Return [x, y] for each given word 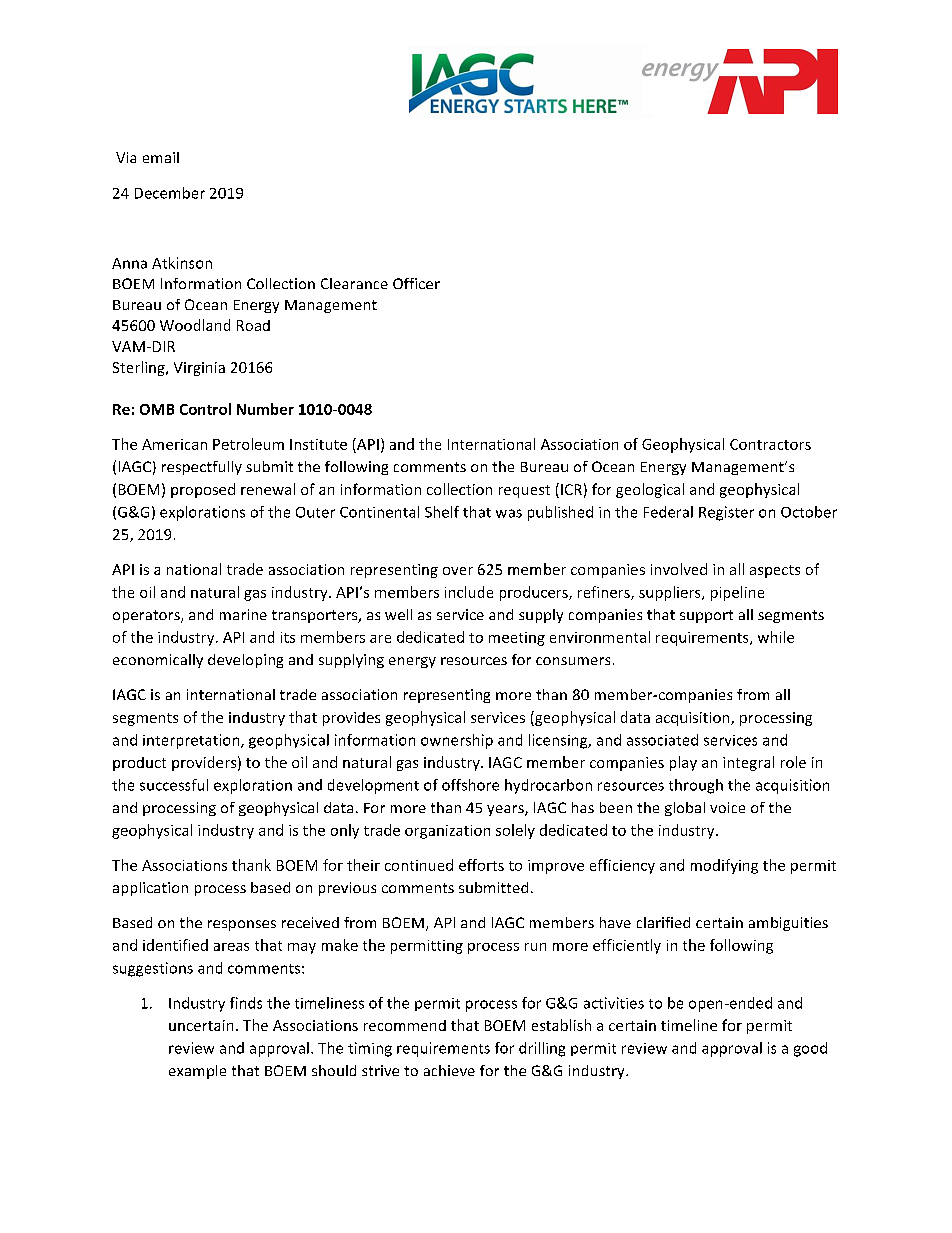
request [524, 491]
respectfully [202, 468]
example [197, 1072]
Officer [416, 283]
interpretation [192, 741]
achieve [449, 1070]
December [170, 193]
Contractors [770, 444]
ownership [457, 741]
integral [748, 763]
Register [726, 513]
